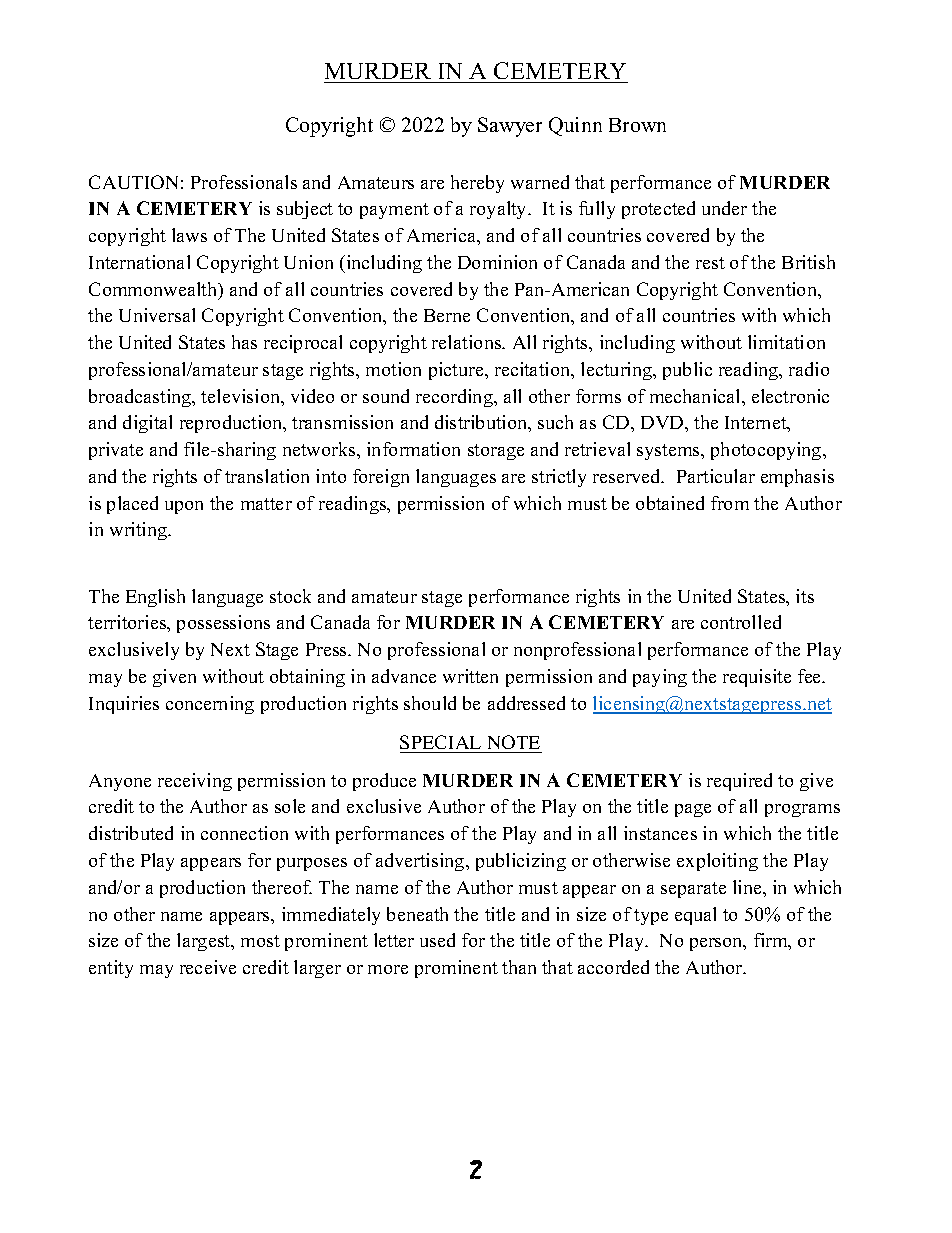 Image resolution: width=952 pixels, height=1233 pixels. Describe the element at coordinates (189, 235) in the screenshot. I see `laws` at that location.
